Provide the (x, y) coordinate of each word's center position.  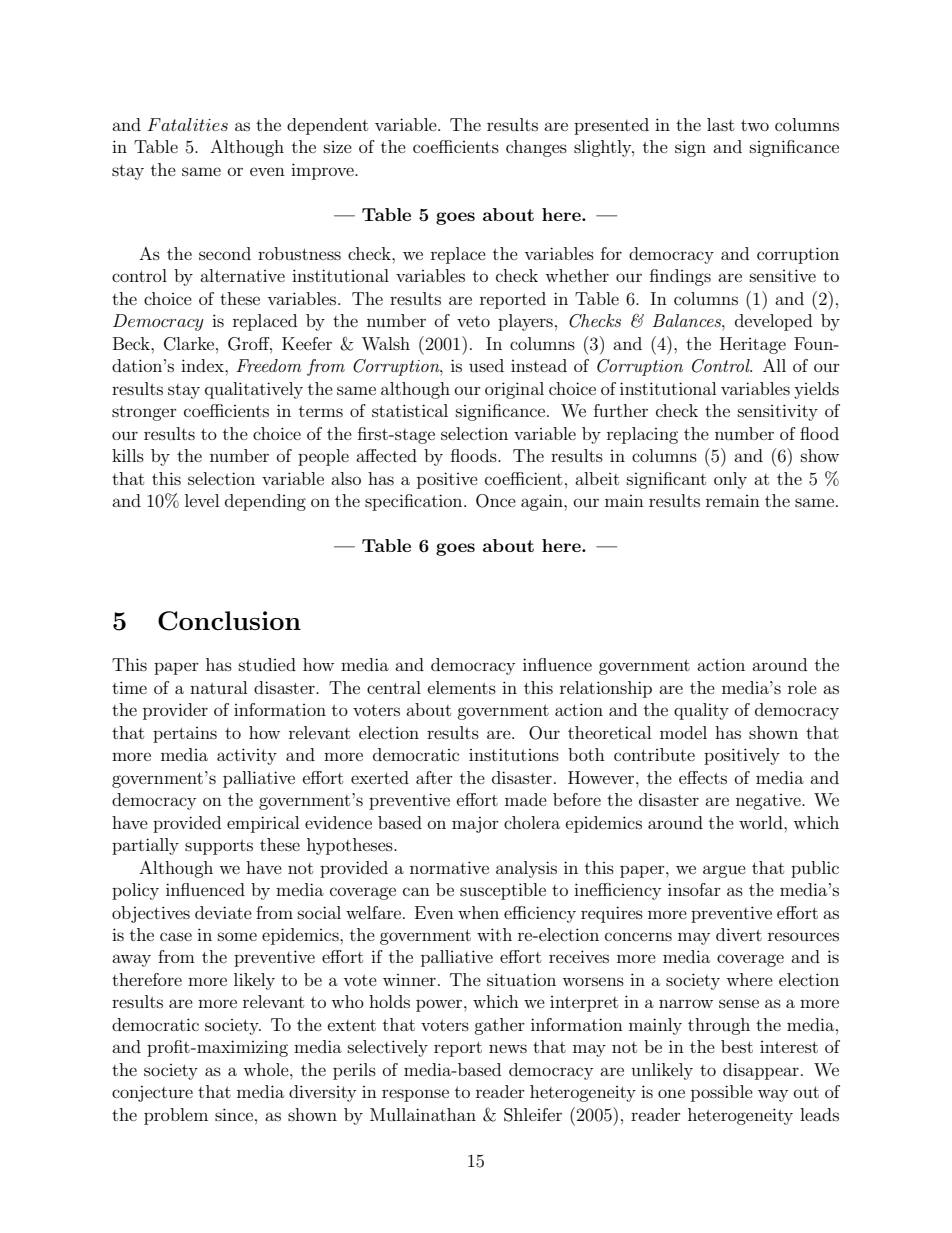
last (720, 124)
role (802, 687)
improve (323, 171)
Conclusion (229, 621)
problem (176, 1116)
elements (462, 687)
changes (536, 148)
